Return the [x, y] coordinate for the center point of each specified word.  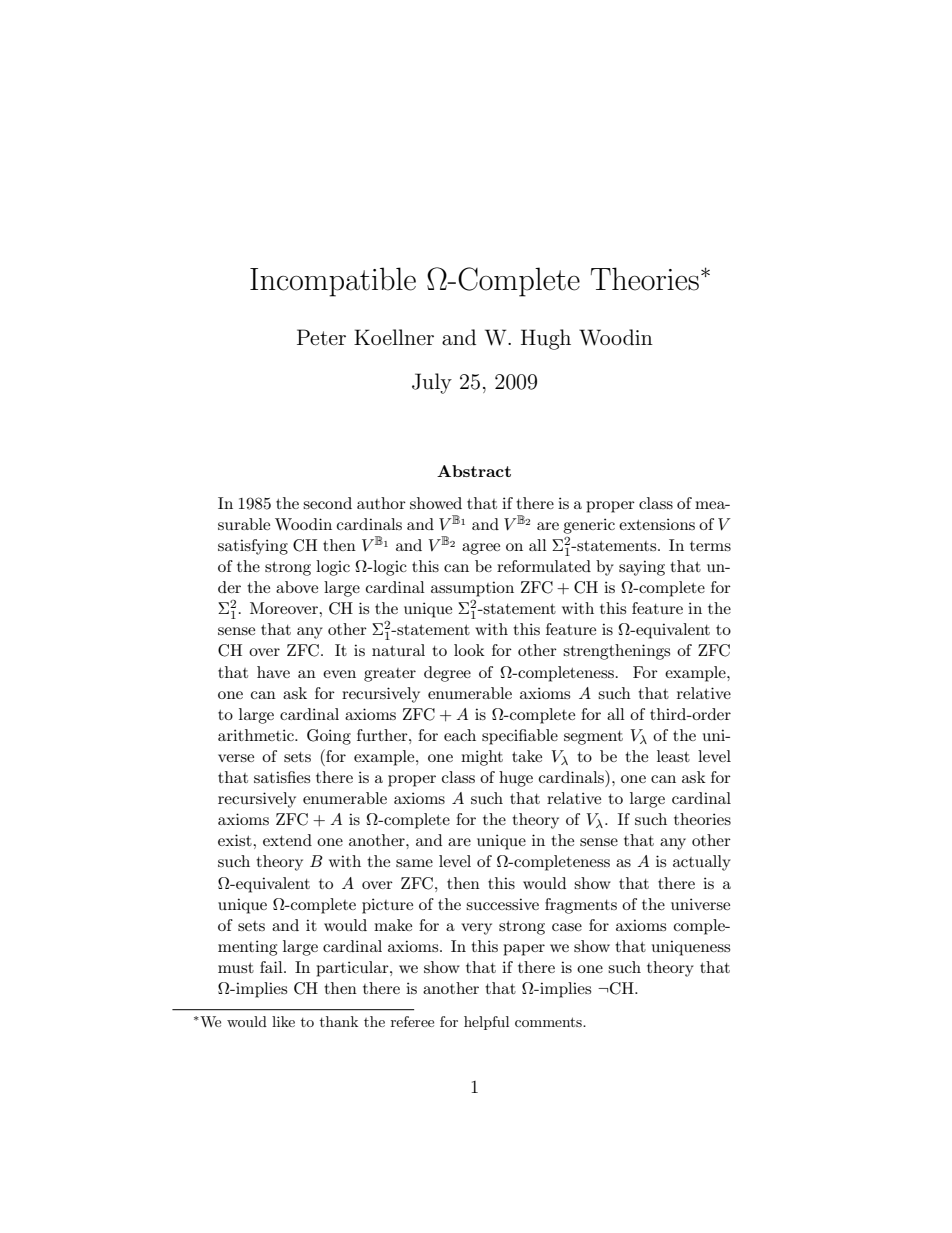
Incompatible [333, 282]
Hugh [546, 339]
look [469, 650]
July [432, 383]
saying [642, 568]
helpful [486, 1023]
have [273, 672]
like [283, 1021]
